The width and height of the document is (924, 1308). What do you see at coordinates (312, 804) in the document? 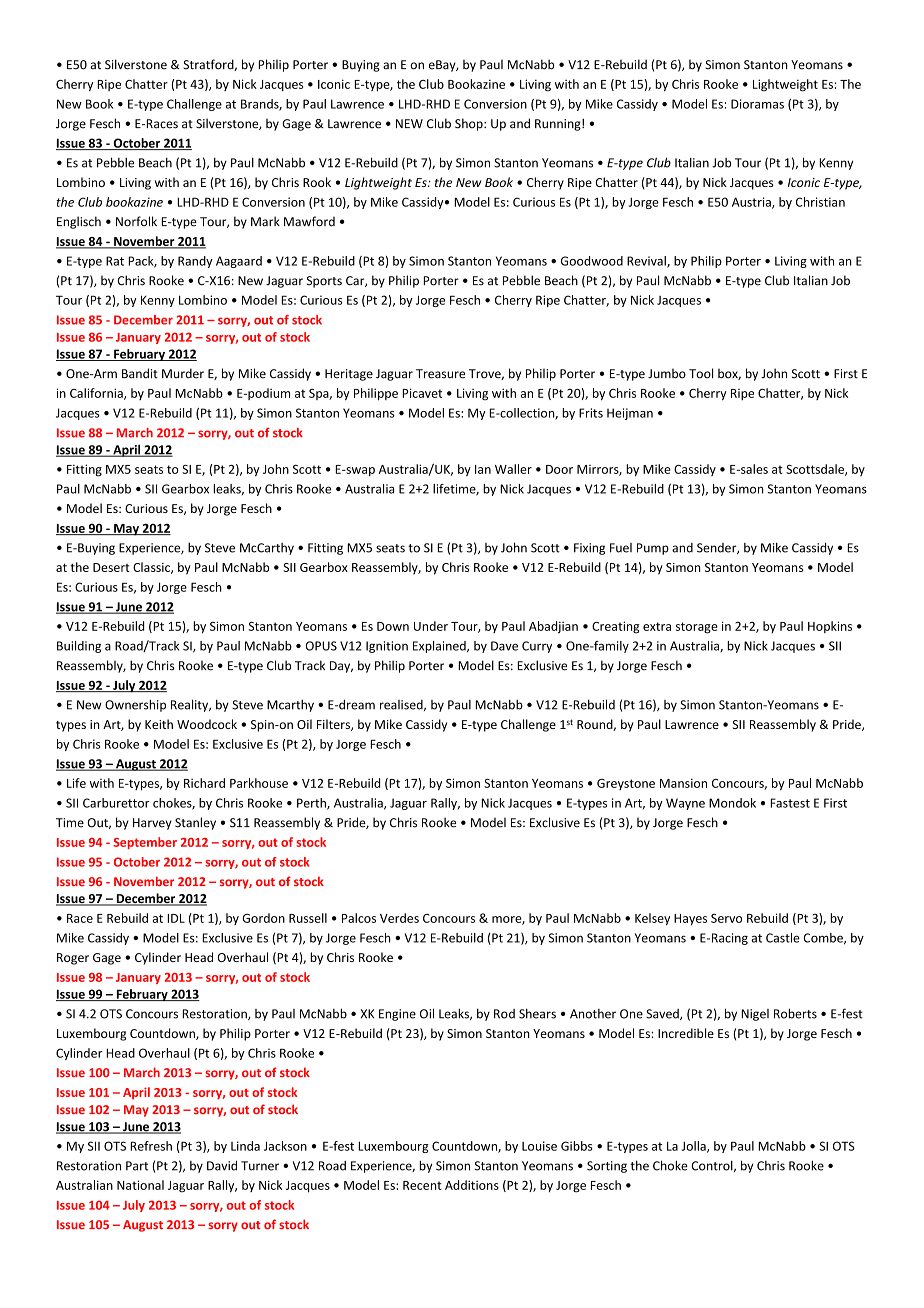
I see `Perth` at bounding box center [312, 804].
